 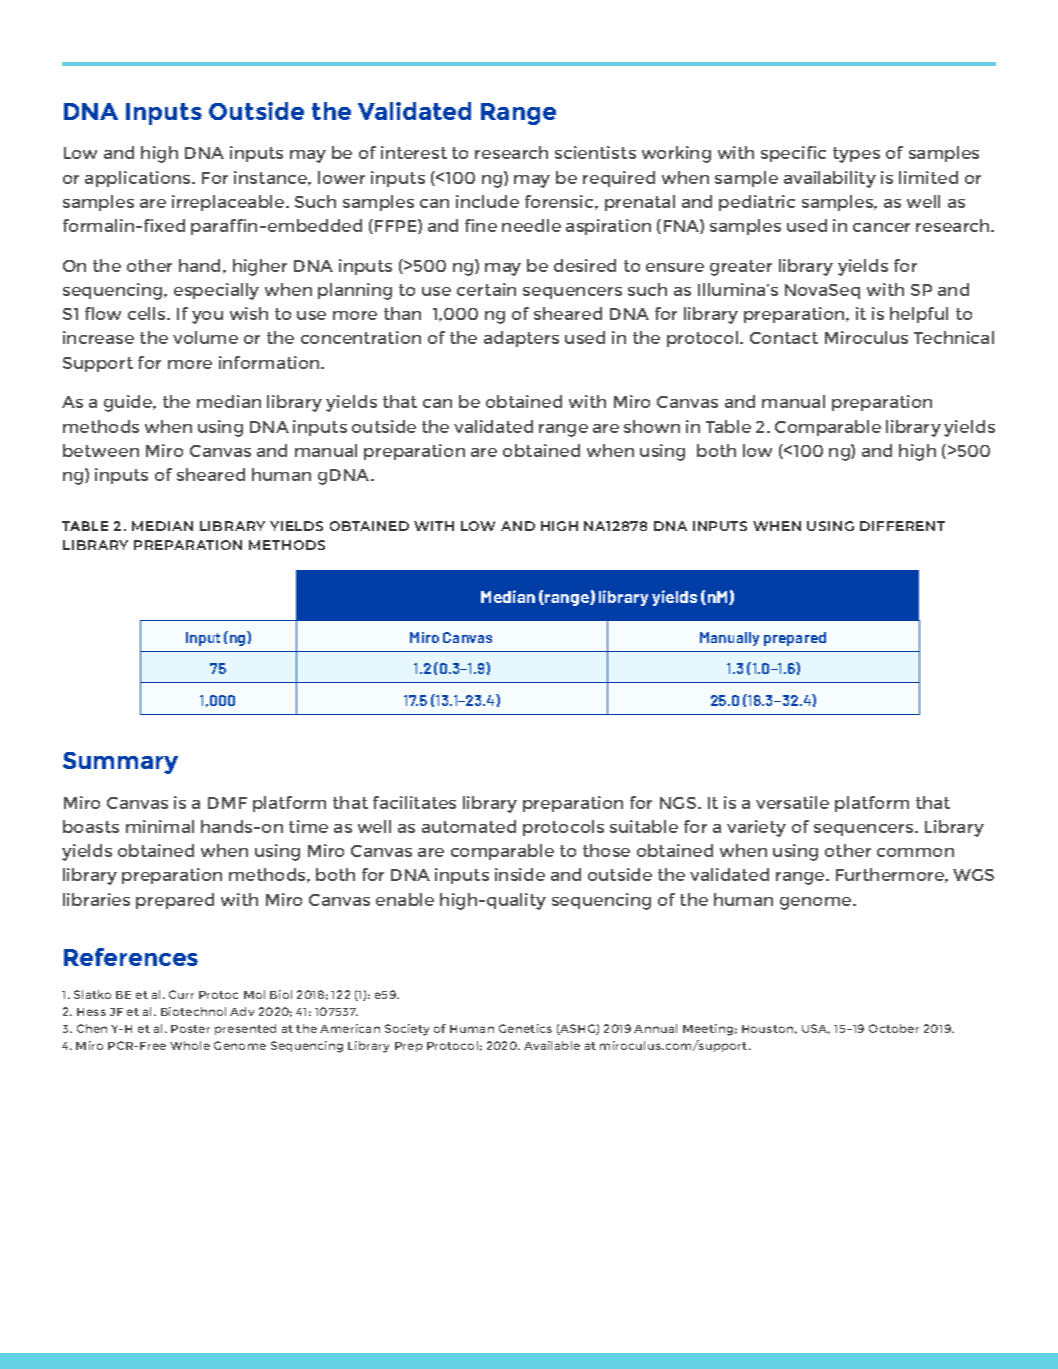 I want to click on Genetics, so click(x=525, y=1028).
